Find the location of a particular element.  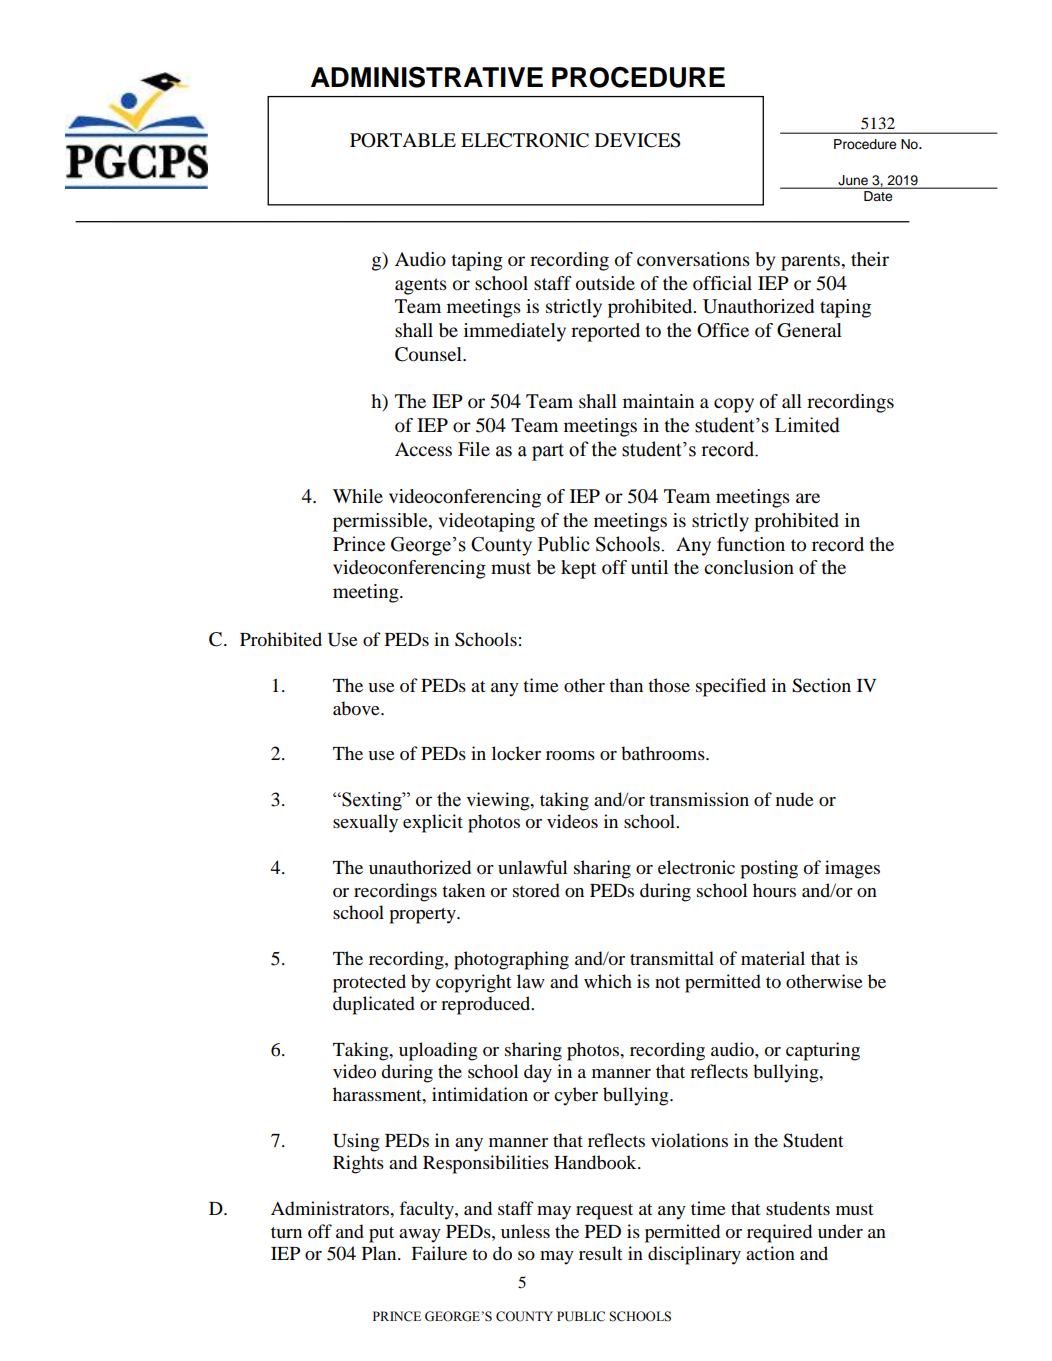

June is located at coordinates (853, 181).
